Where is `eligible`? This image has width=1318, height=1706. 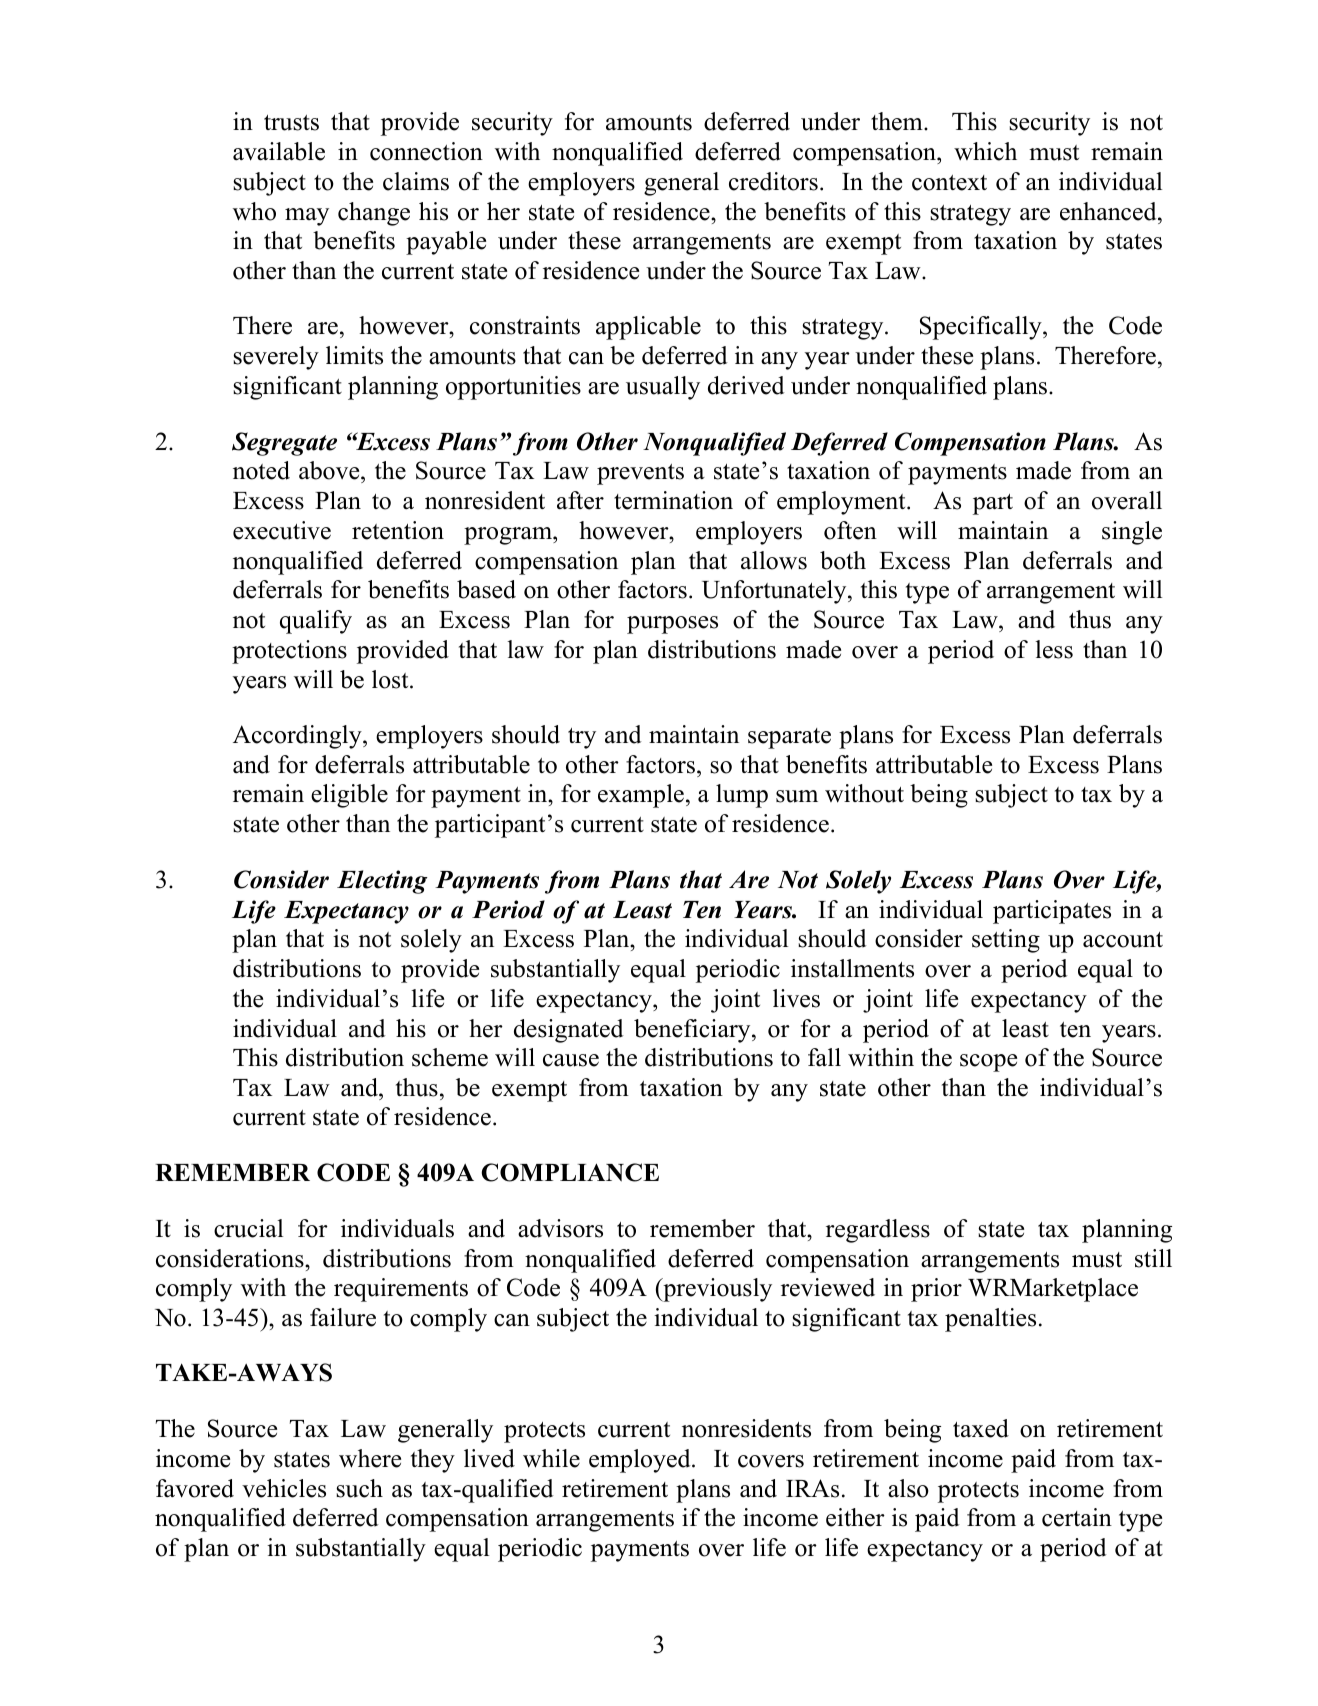 eligible is located at coordinates (349, 796).
